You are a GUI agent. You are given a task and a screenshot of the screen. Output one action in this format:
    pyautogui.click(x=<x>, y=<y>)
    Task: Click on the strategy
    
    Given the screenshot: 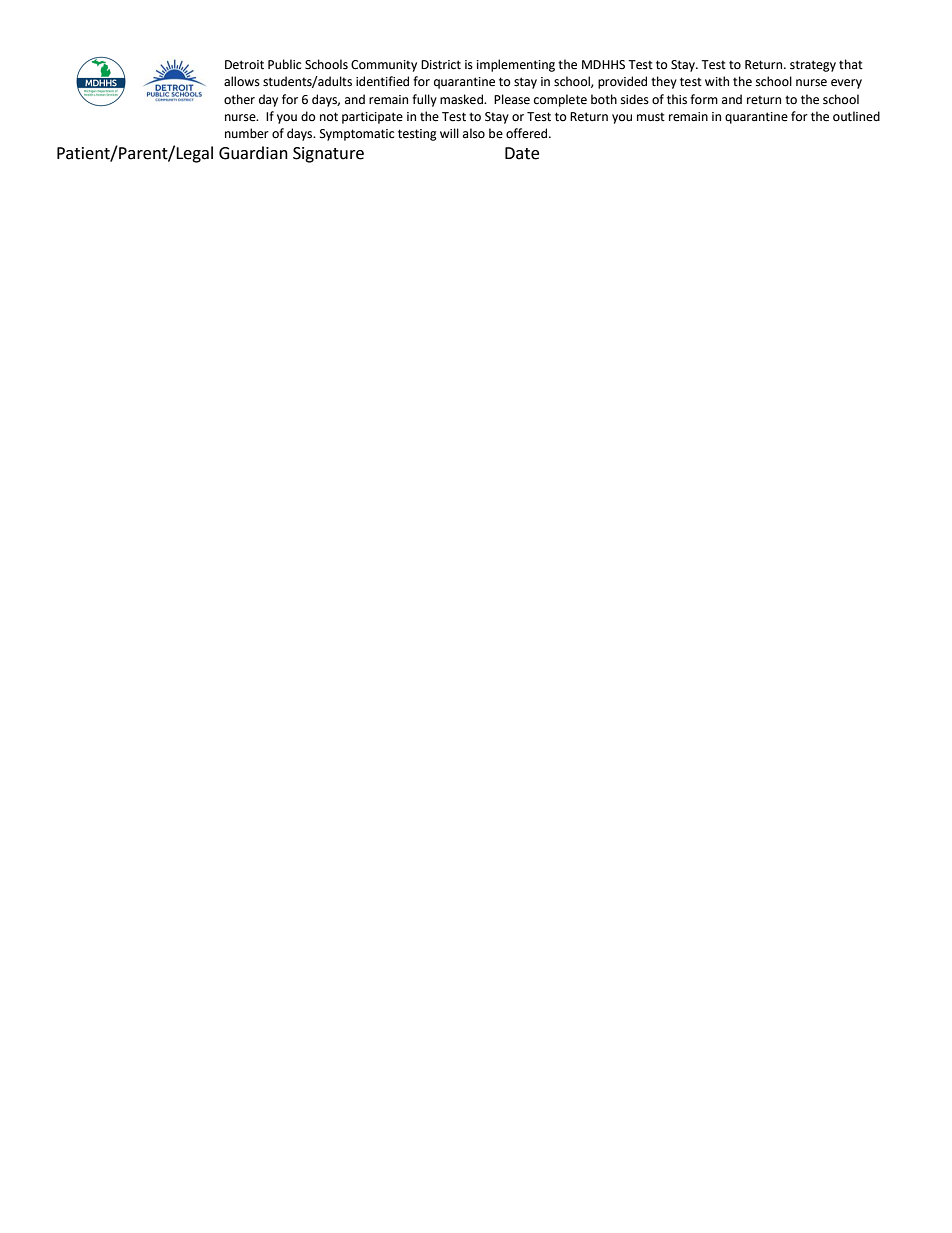 What is the action you would take?
    pyautogui.click(x=813, y=66)
